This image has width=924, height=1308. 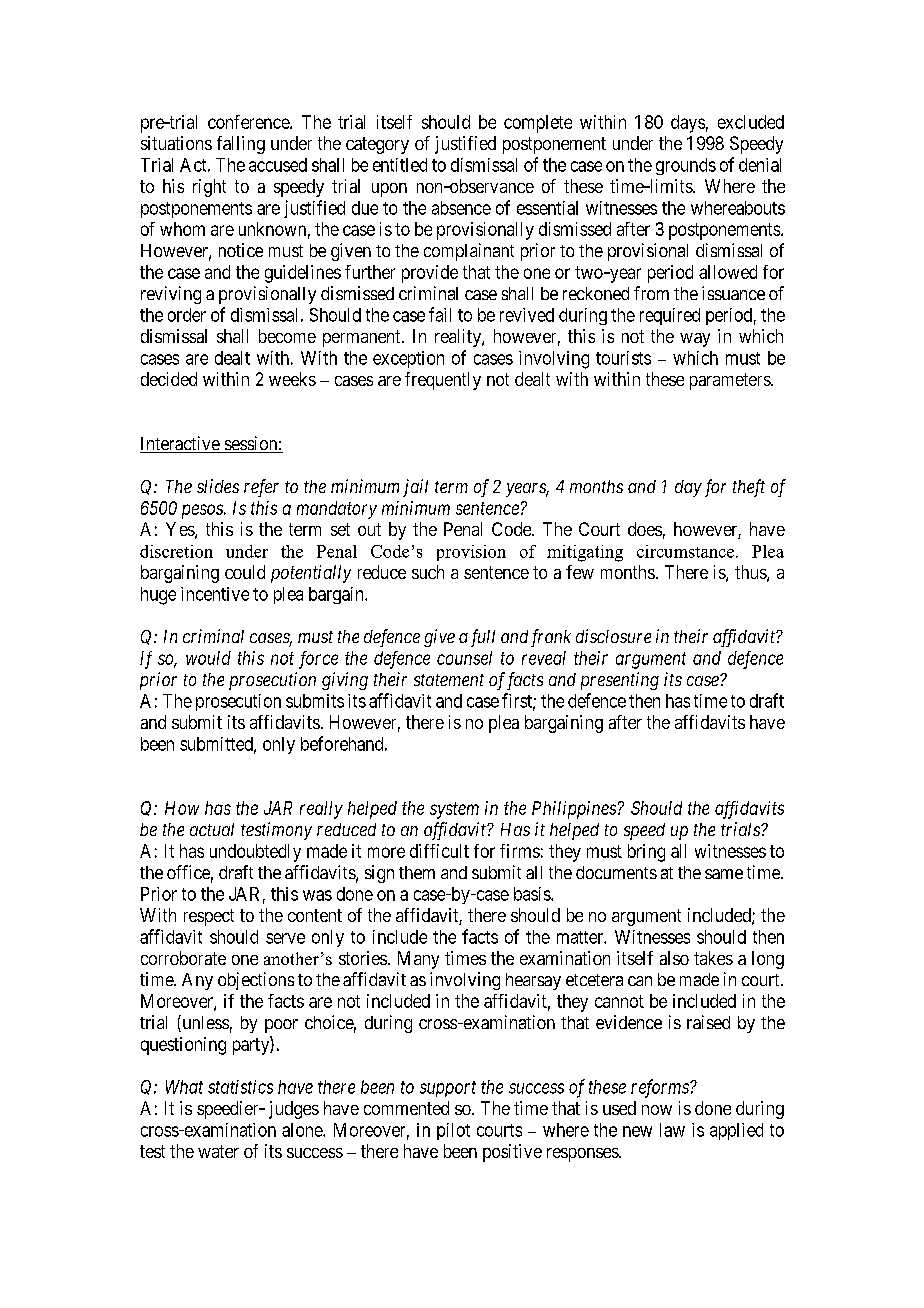 I want to click on water, so click(x=218, y=1151).
